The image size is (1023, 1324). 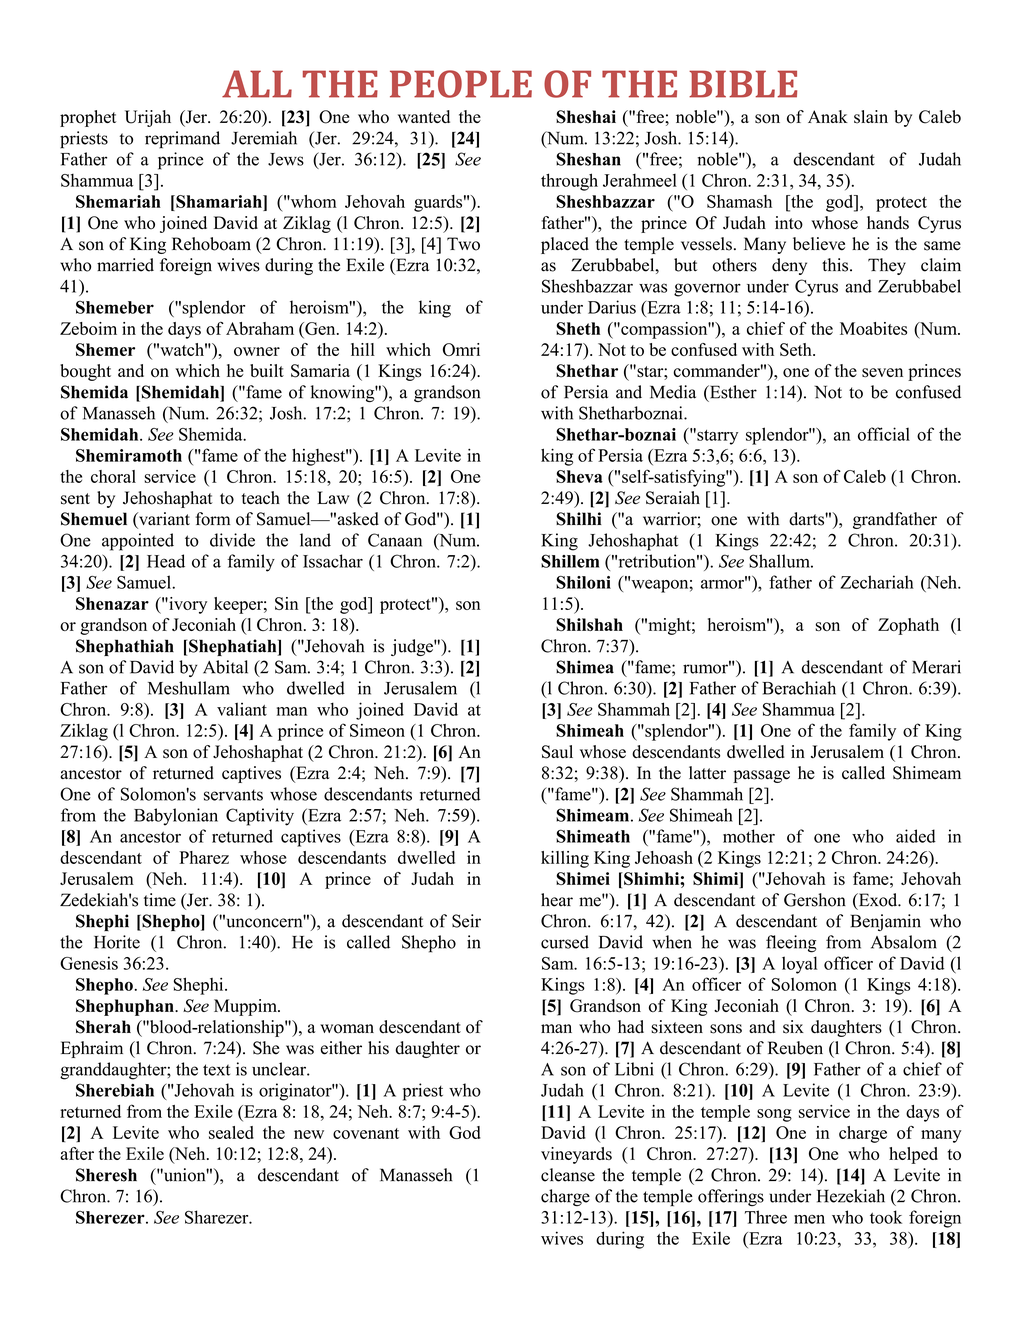 What do you see at coordinates (877, 582) in the screenshot?
I see `Zechariah` at bounding box center [877, 582].
